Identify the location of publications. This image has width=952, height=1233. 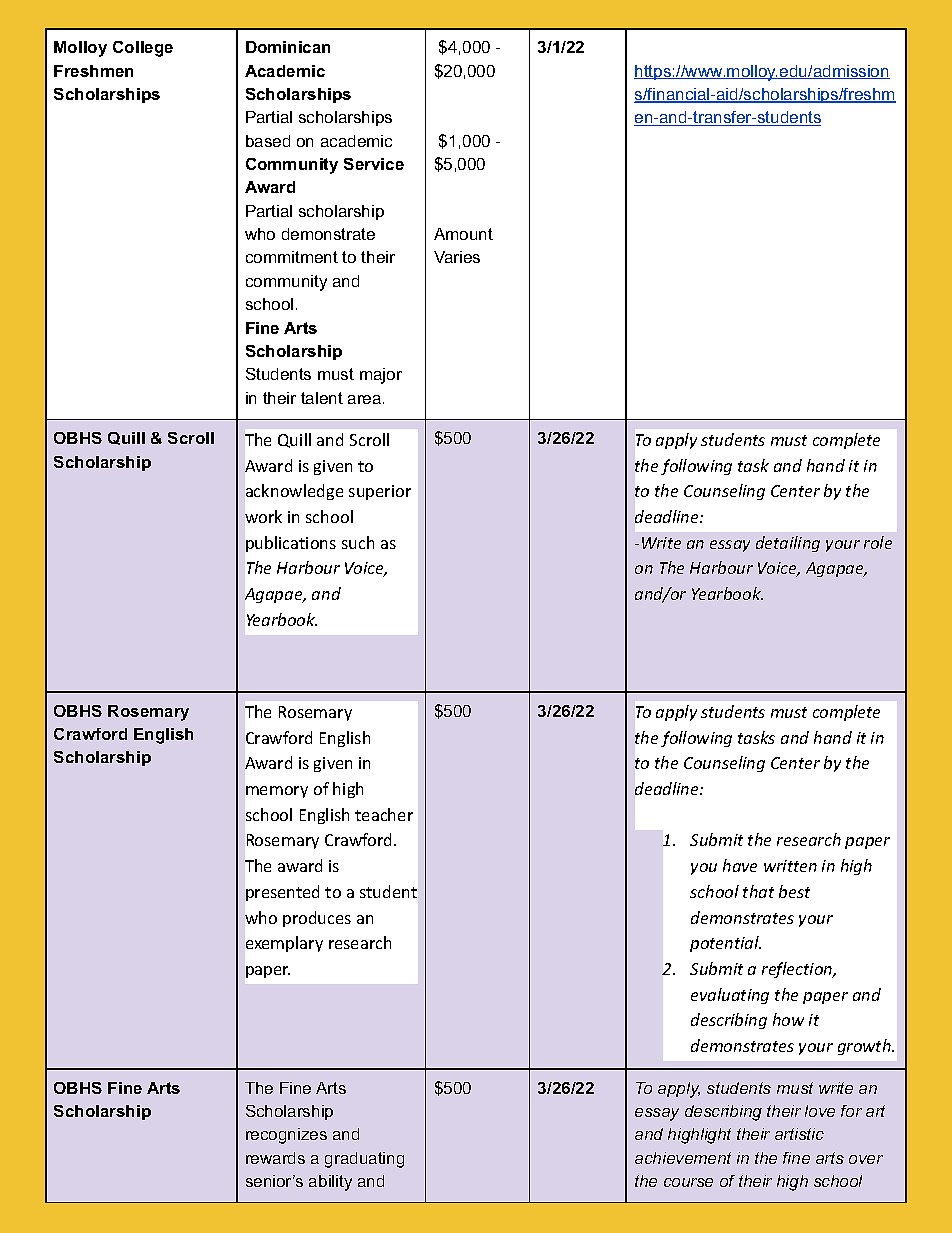
(291, 544).
